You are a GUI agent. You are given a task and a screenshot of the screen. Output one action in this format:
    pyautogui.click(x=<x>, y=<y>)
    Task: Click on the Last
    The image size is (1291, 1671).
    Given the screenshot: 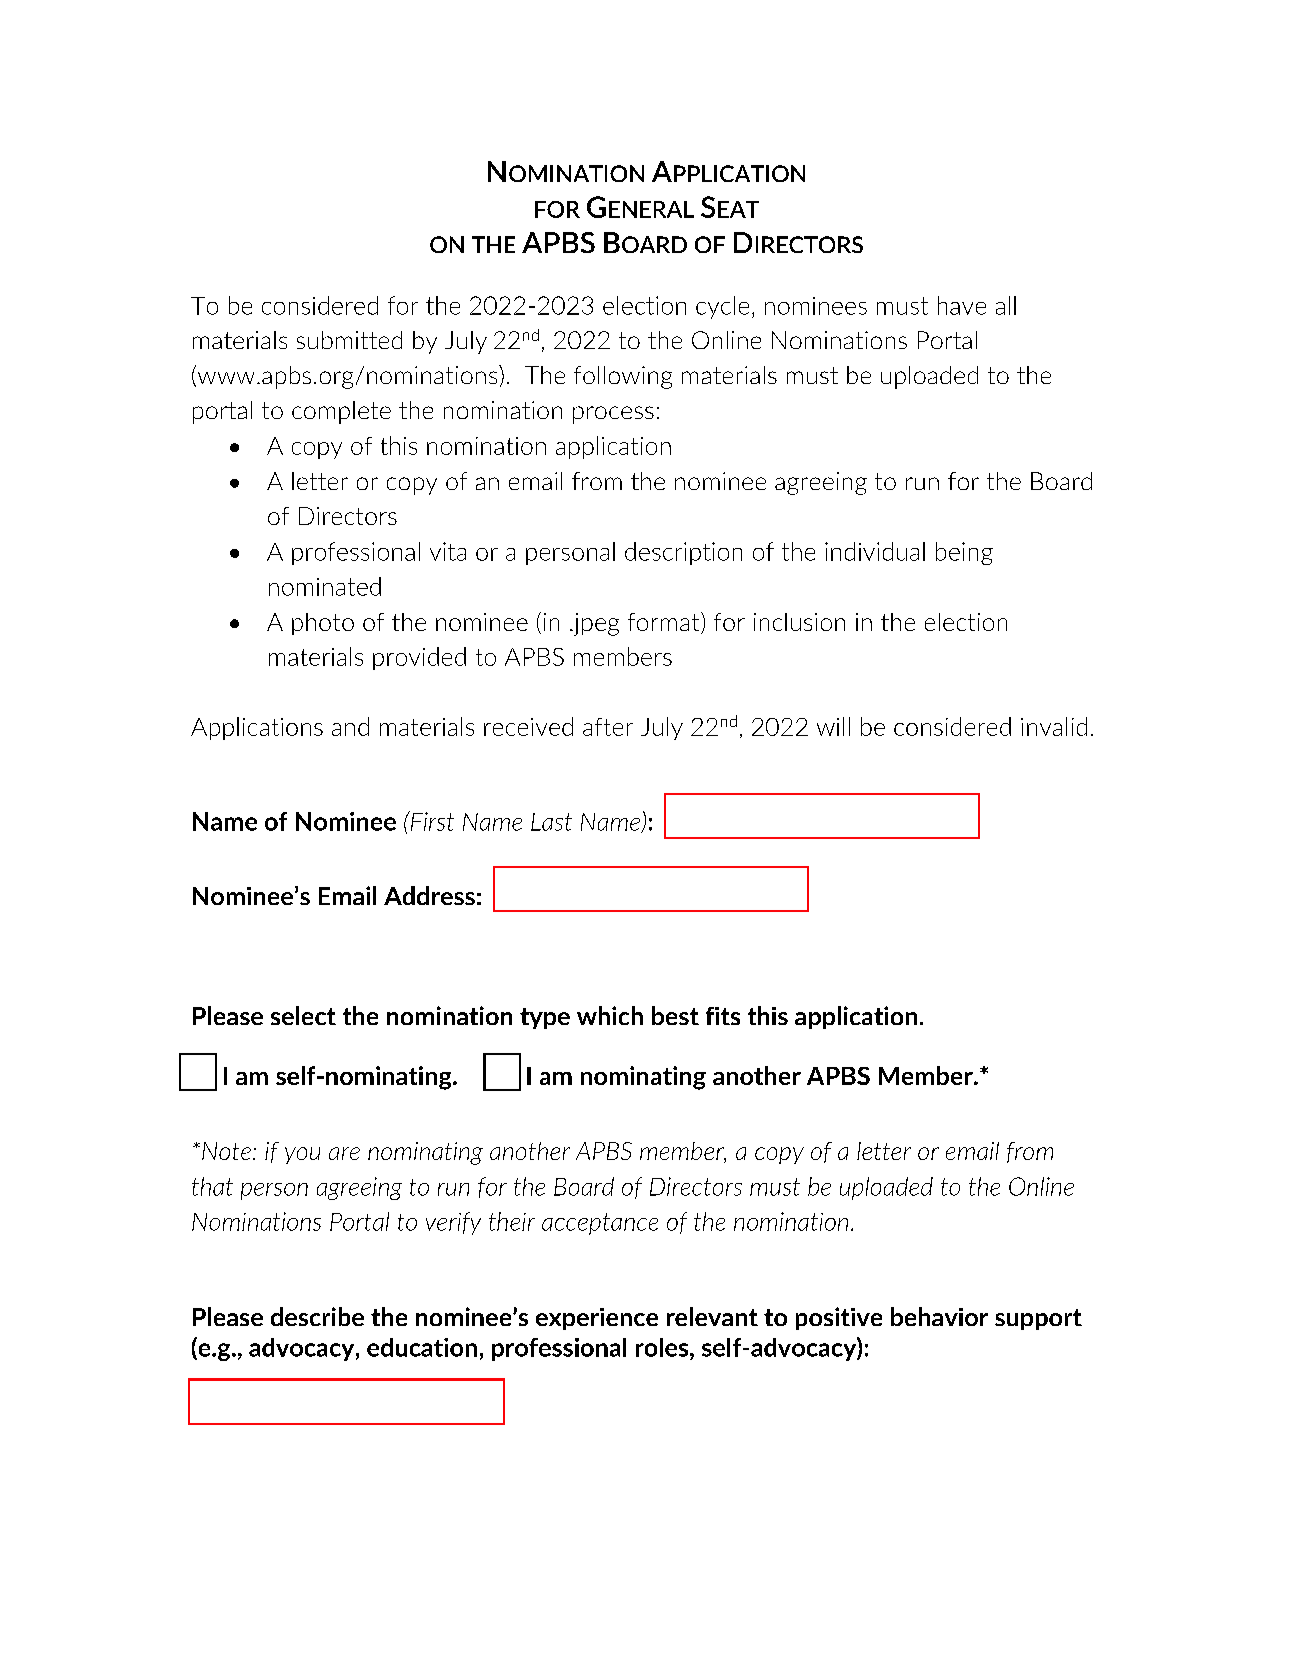 What is the action you would take?
    pyautogui.click(x=551, y=822)
